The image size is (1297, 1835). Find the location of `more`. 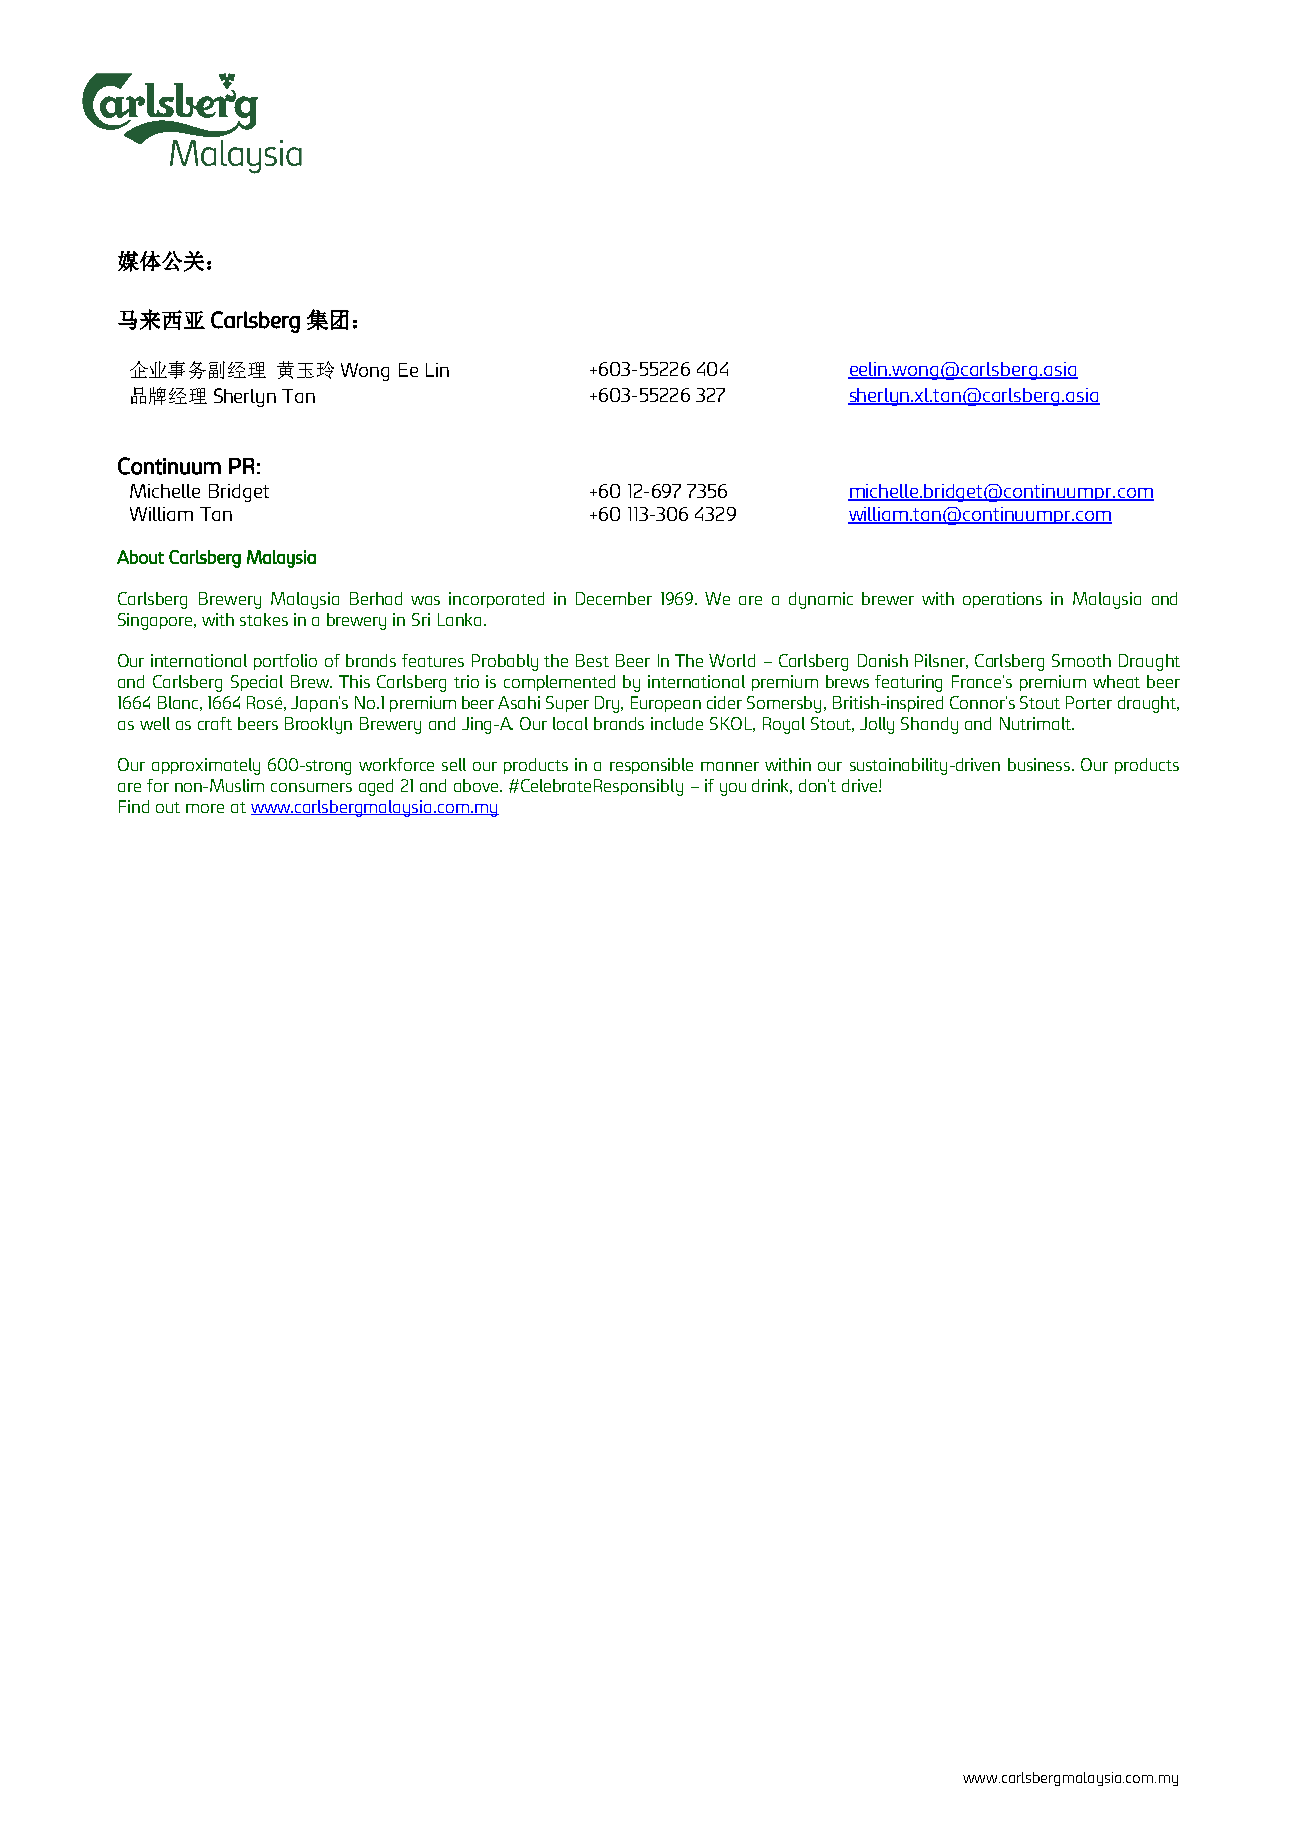

more is located at coordinates (205, 808).
